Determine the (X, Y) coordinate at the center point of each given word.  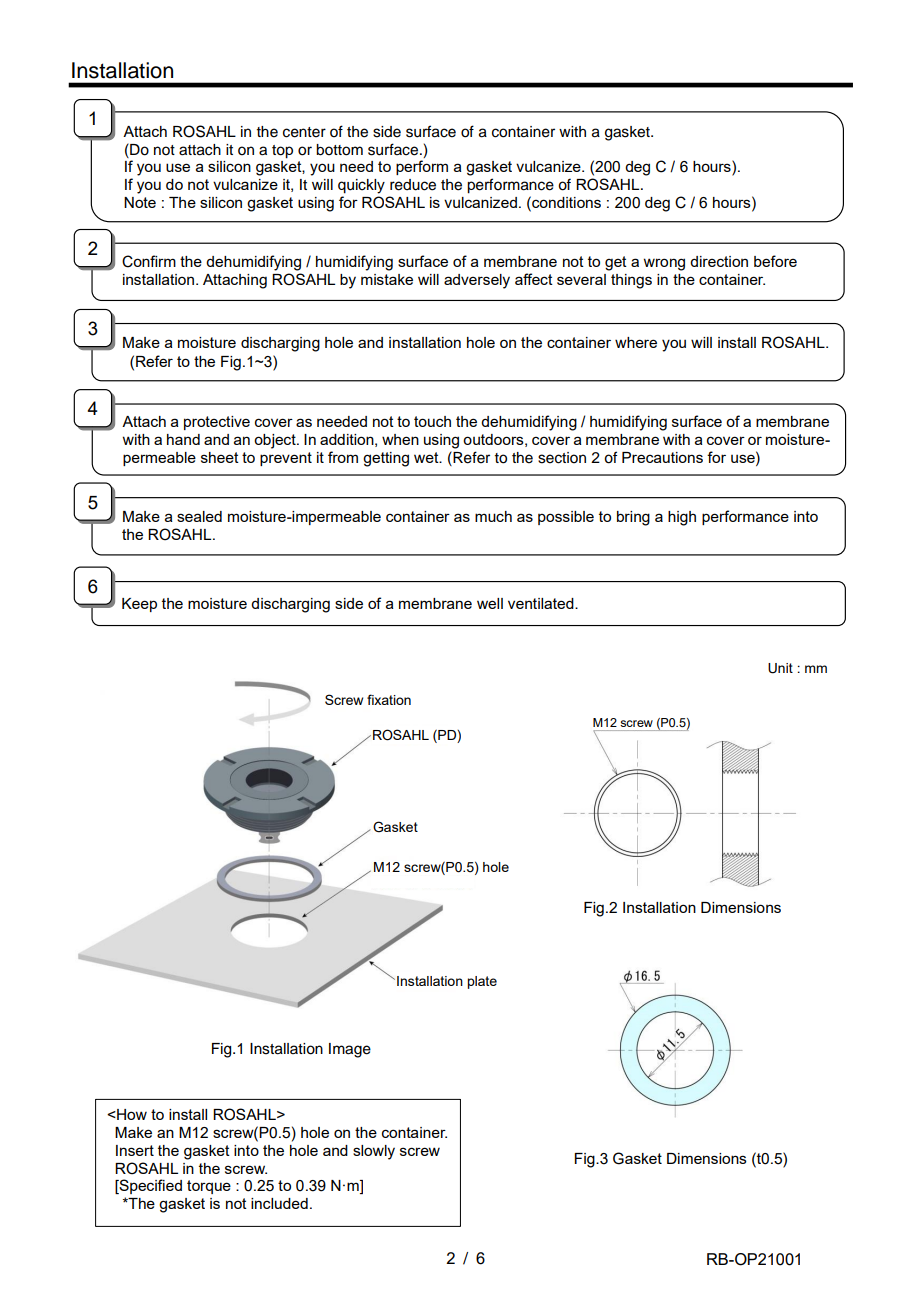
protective (217, 423)
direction (719, 261)
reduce (413, 185)
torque (209, 1187)
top (282, 152)
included (279, 1203)
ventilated (542, 603)
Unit (780, 668)
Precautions (662, 457)
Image (350, 1050)
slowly (374, 1152)
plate (482, 982)
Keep (139, 605)
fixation (389, 699)
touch (432, 421)
